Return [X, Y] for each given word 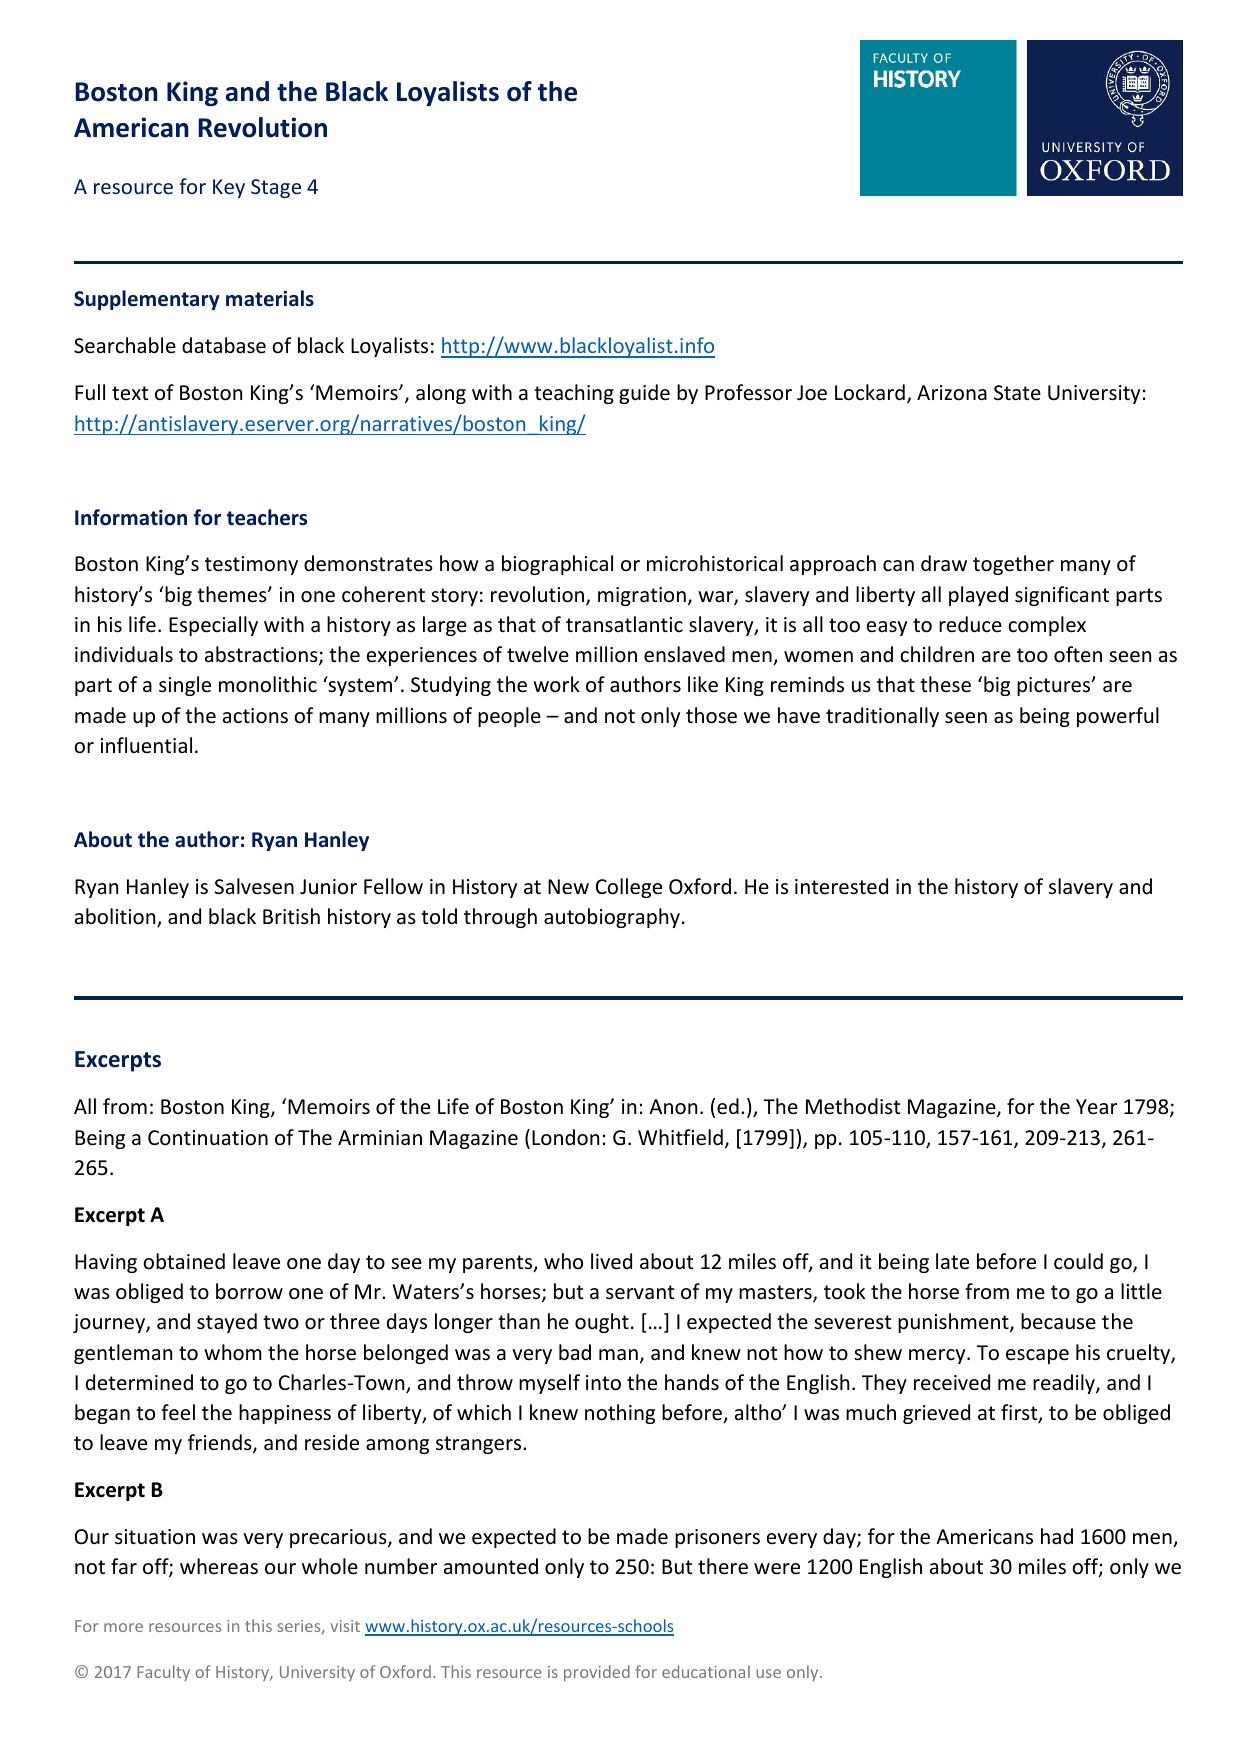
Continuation [208, 1138]
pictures [1055, 686]
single [185, 686]
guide [644, 394]
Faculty [163, 1673]
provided [597, 1673]
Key [229, 188]
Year [1096, 1106]
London [565, 1137]
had [1057, 1536]
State [1017, 392]
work [556, 684]
